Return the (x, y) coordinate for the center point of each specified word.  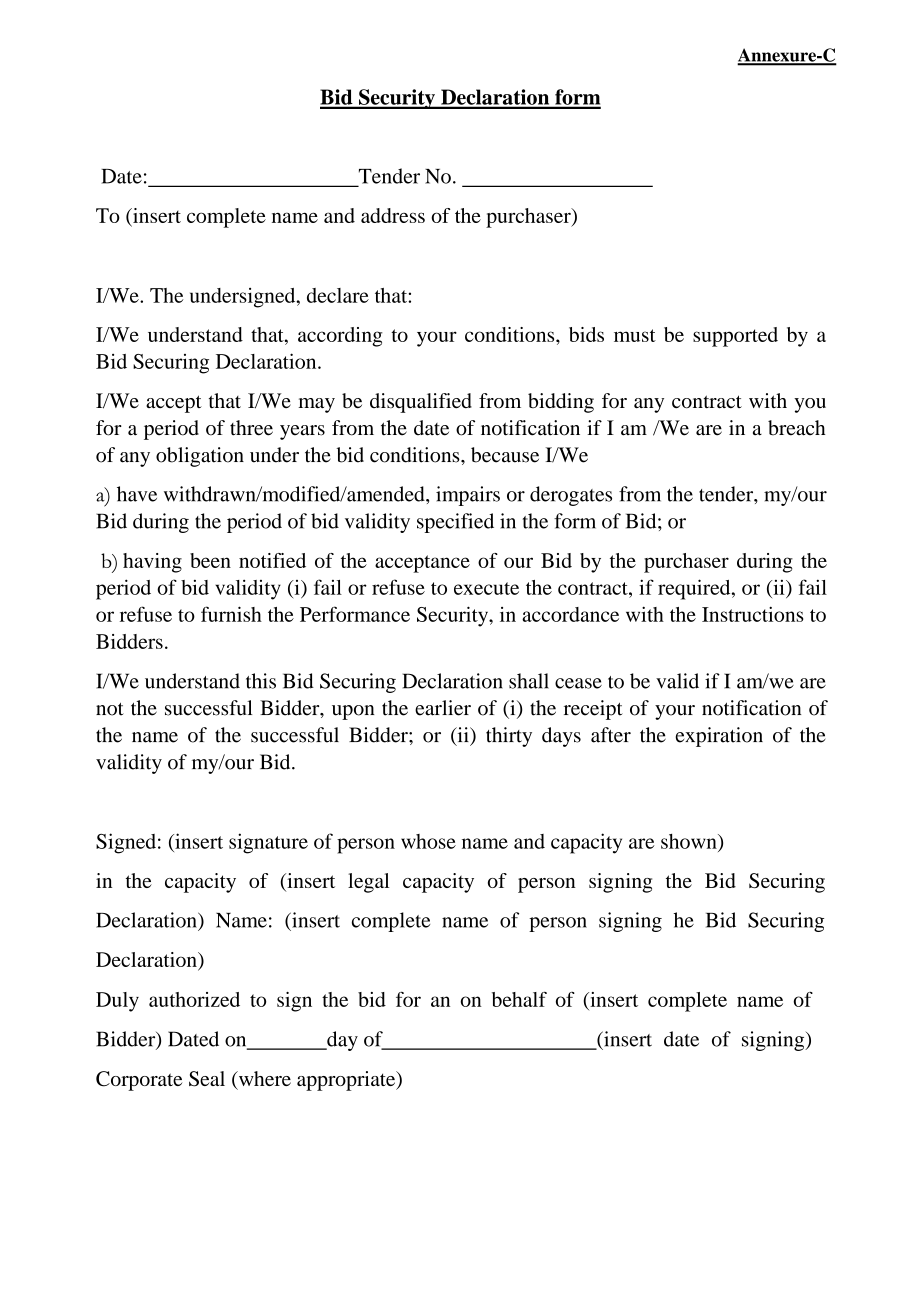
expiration (719, 737)
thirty (509, 737)
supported (735, 337)
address (393, 215)
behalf (519, 999)
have (137, 494)
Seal (207, 1079)
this (261, 681)
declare (338, 295)
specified (455, 523)
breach (797, 428)
